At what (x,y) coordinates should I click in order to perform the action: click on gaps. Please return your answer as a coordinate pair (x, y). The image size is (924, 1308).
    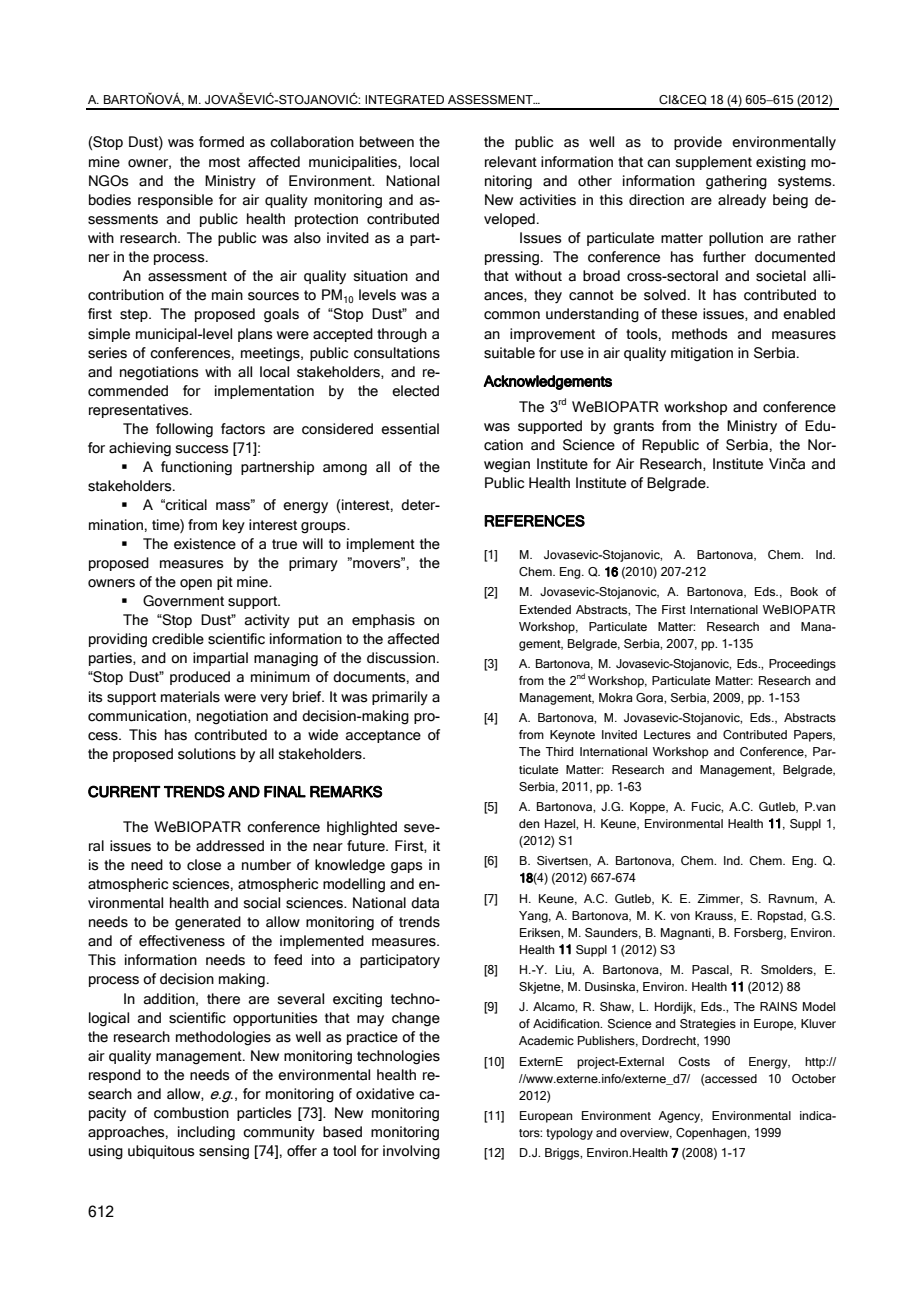
    Looking at the image, I should click on (407, 868).
